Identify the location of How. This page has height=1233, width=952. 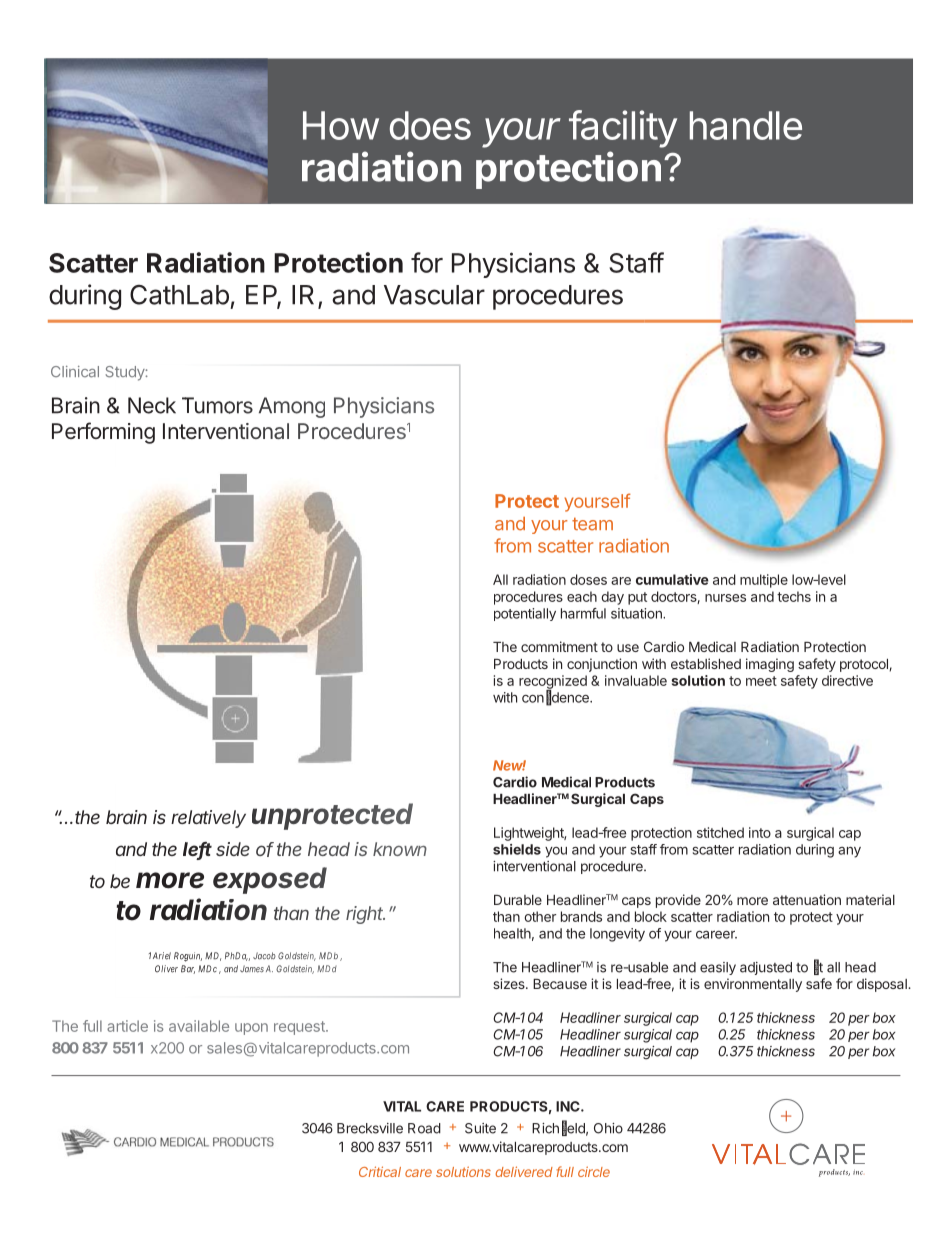
(341, 125).
